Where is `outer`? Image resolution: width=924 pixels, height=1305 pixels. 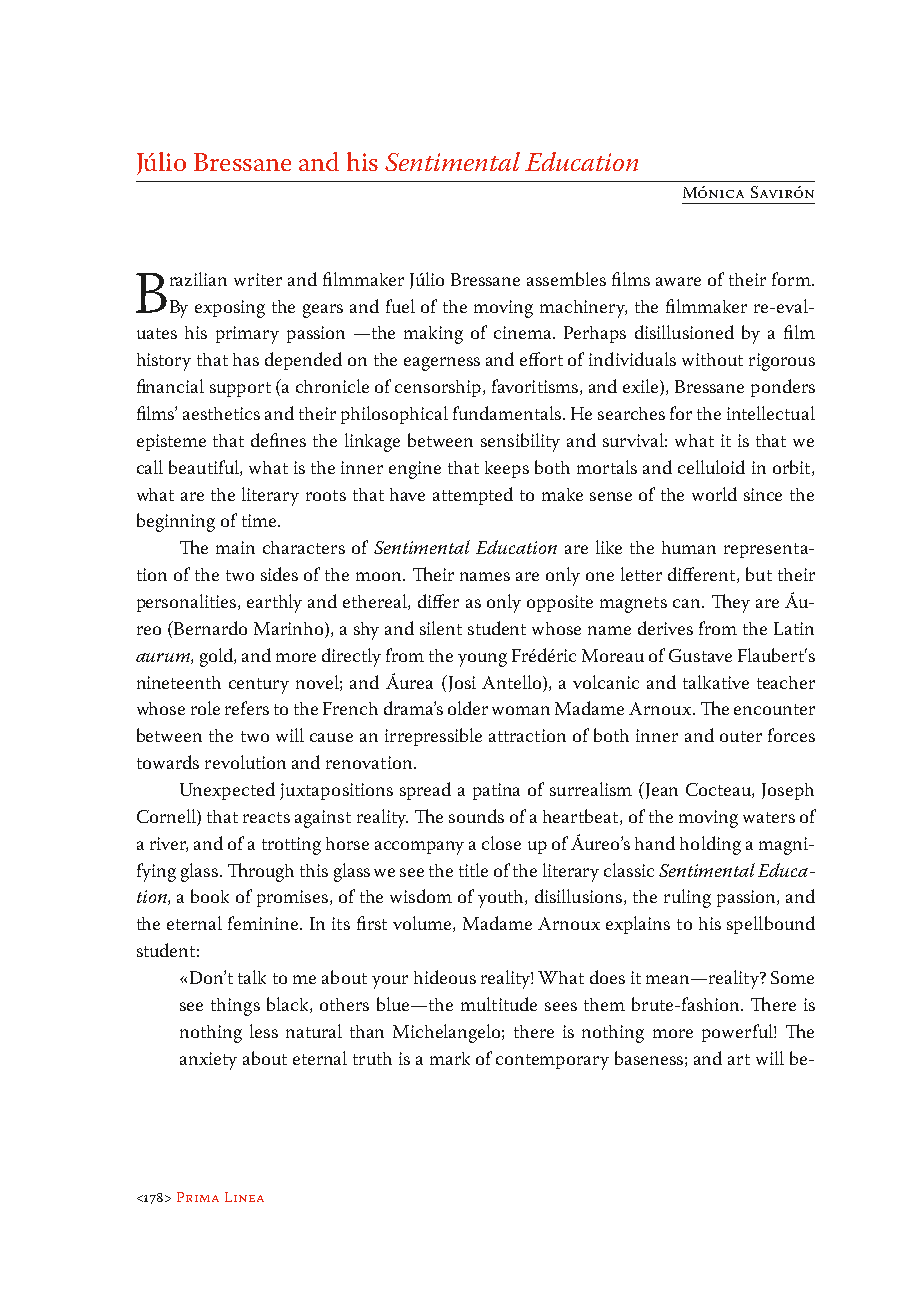
outer is located at coordinates (741, 736).
